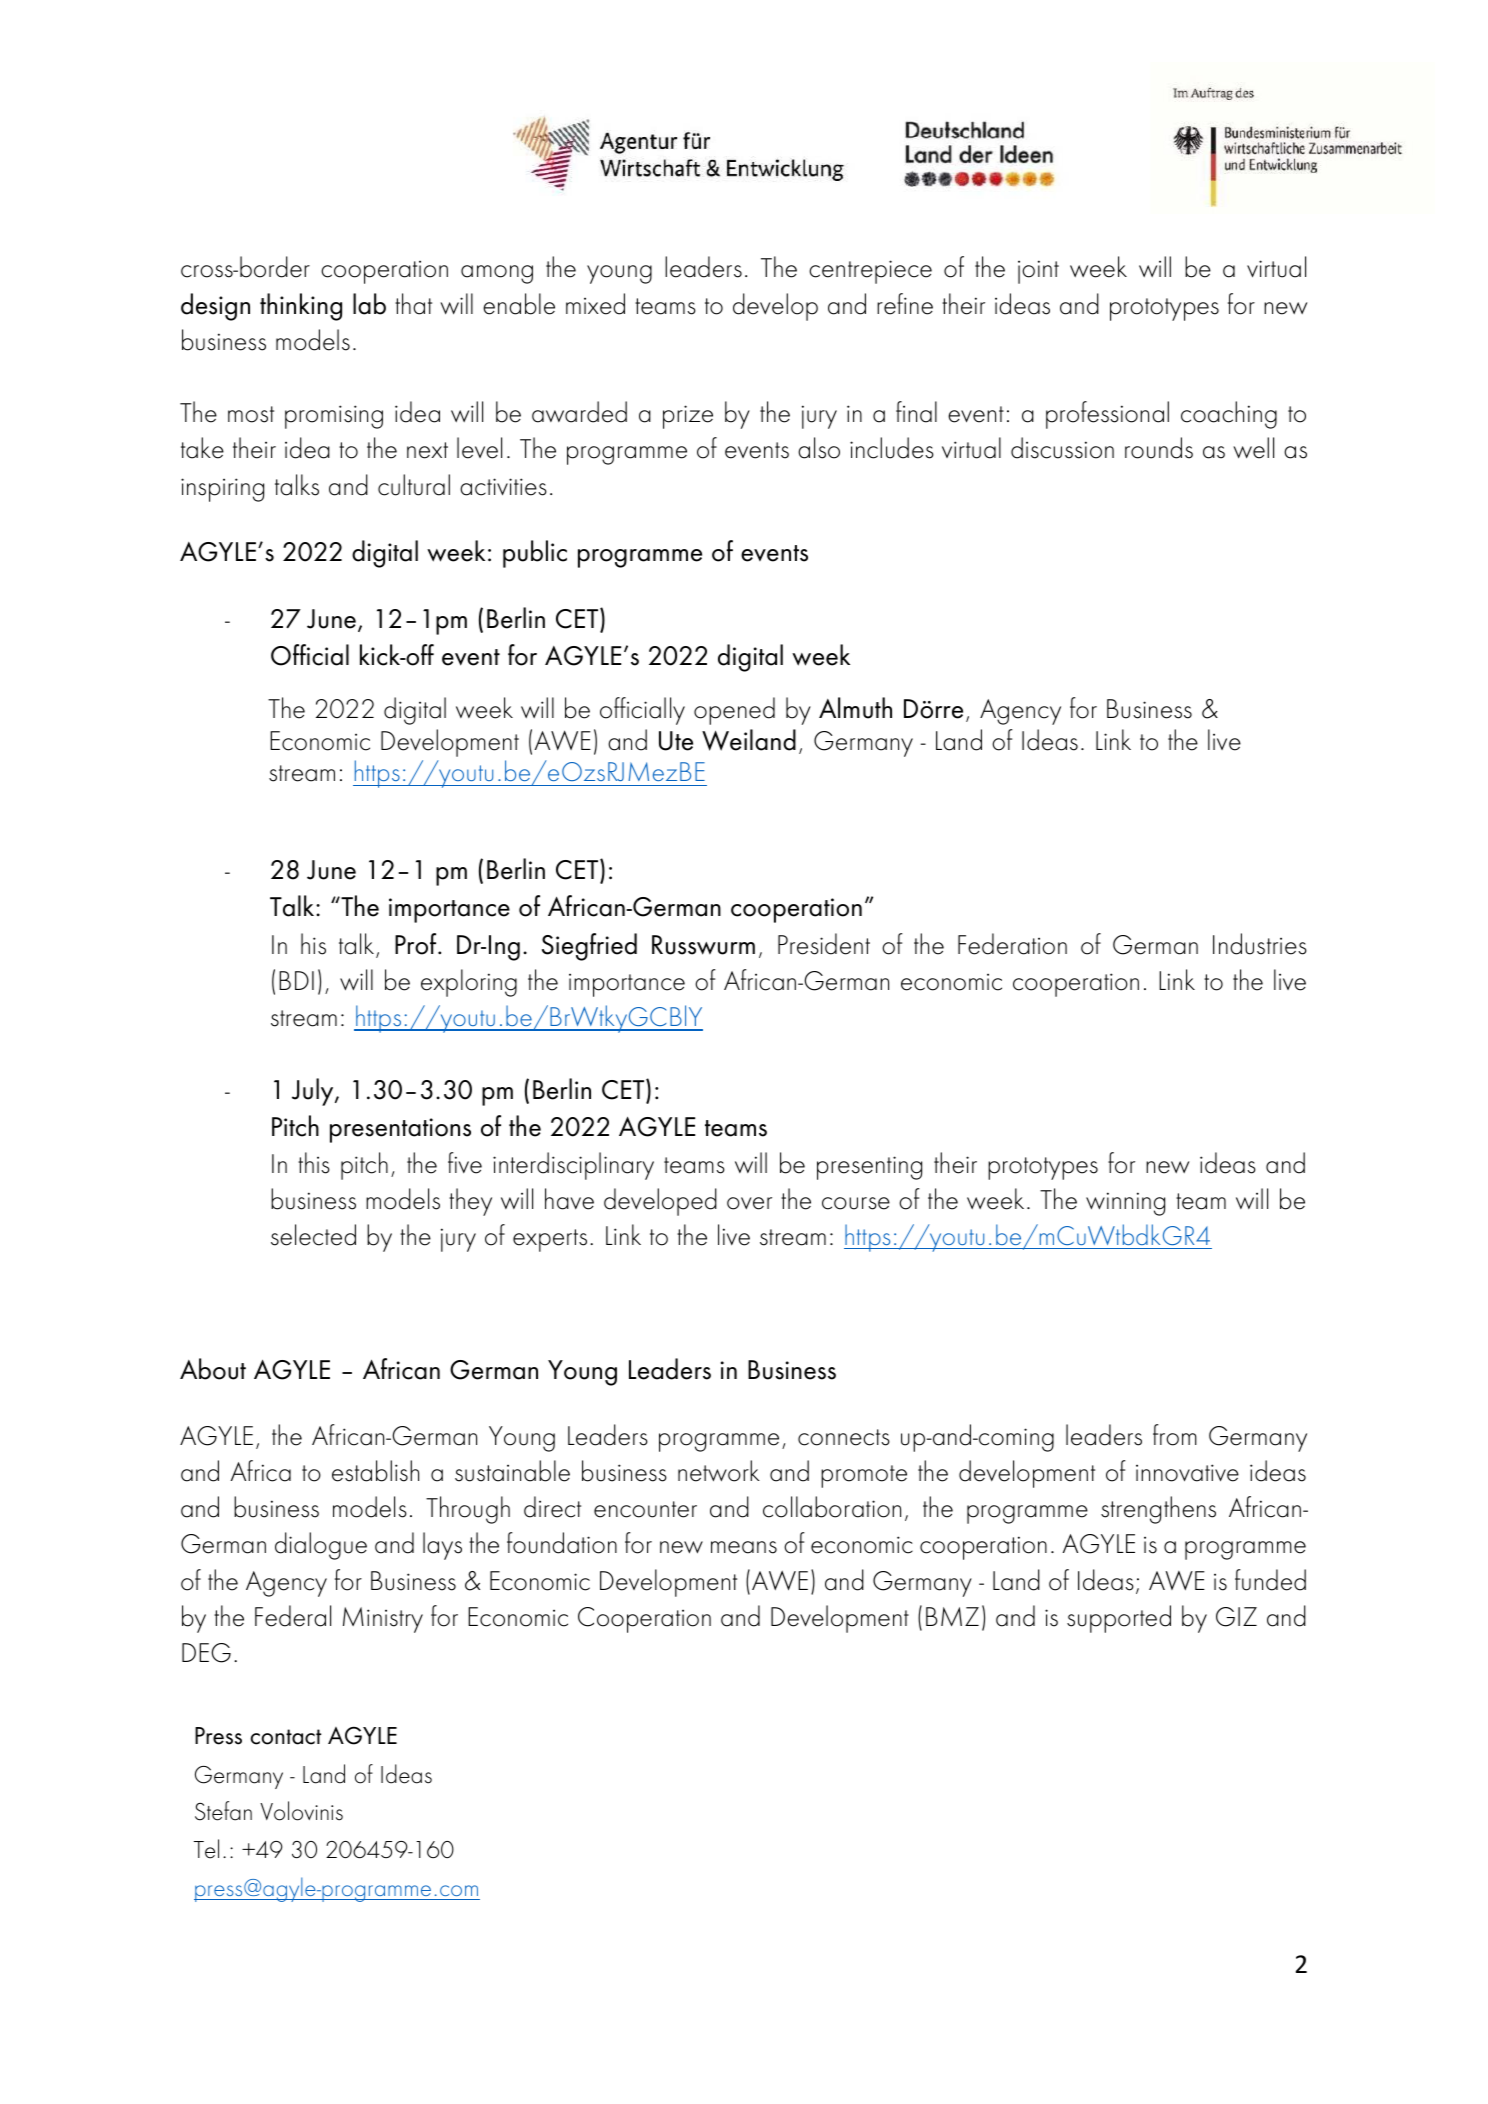 The height and width of the screenshot is (2104, 1488). What do you see at coordinates (824, 944) in the screenshot?
I see `President` at bounding box center [824, 944].
